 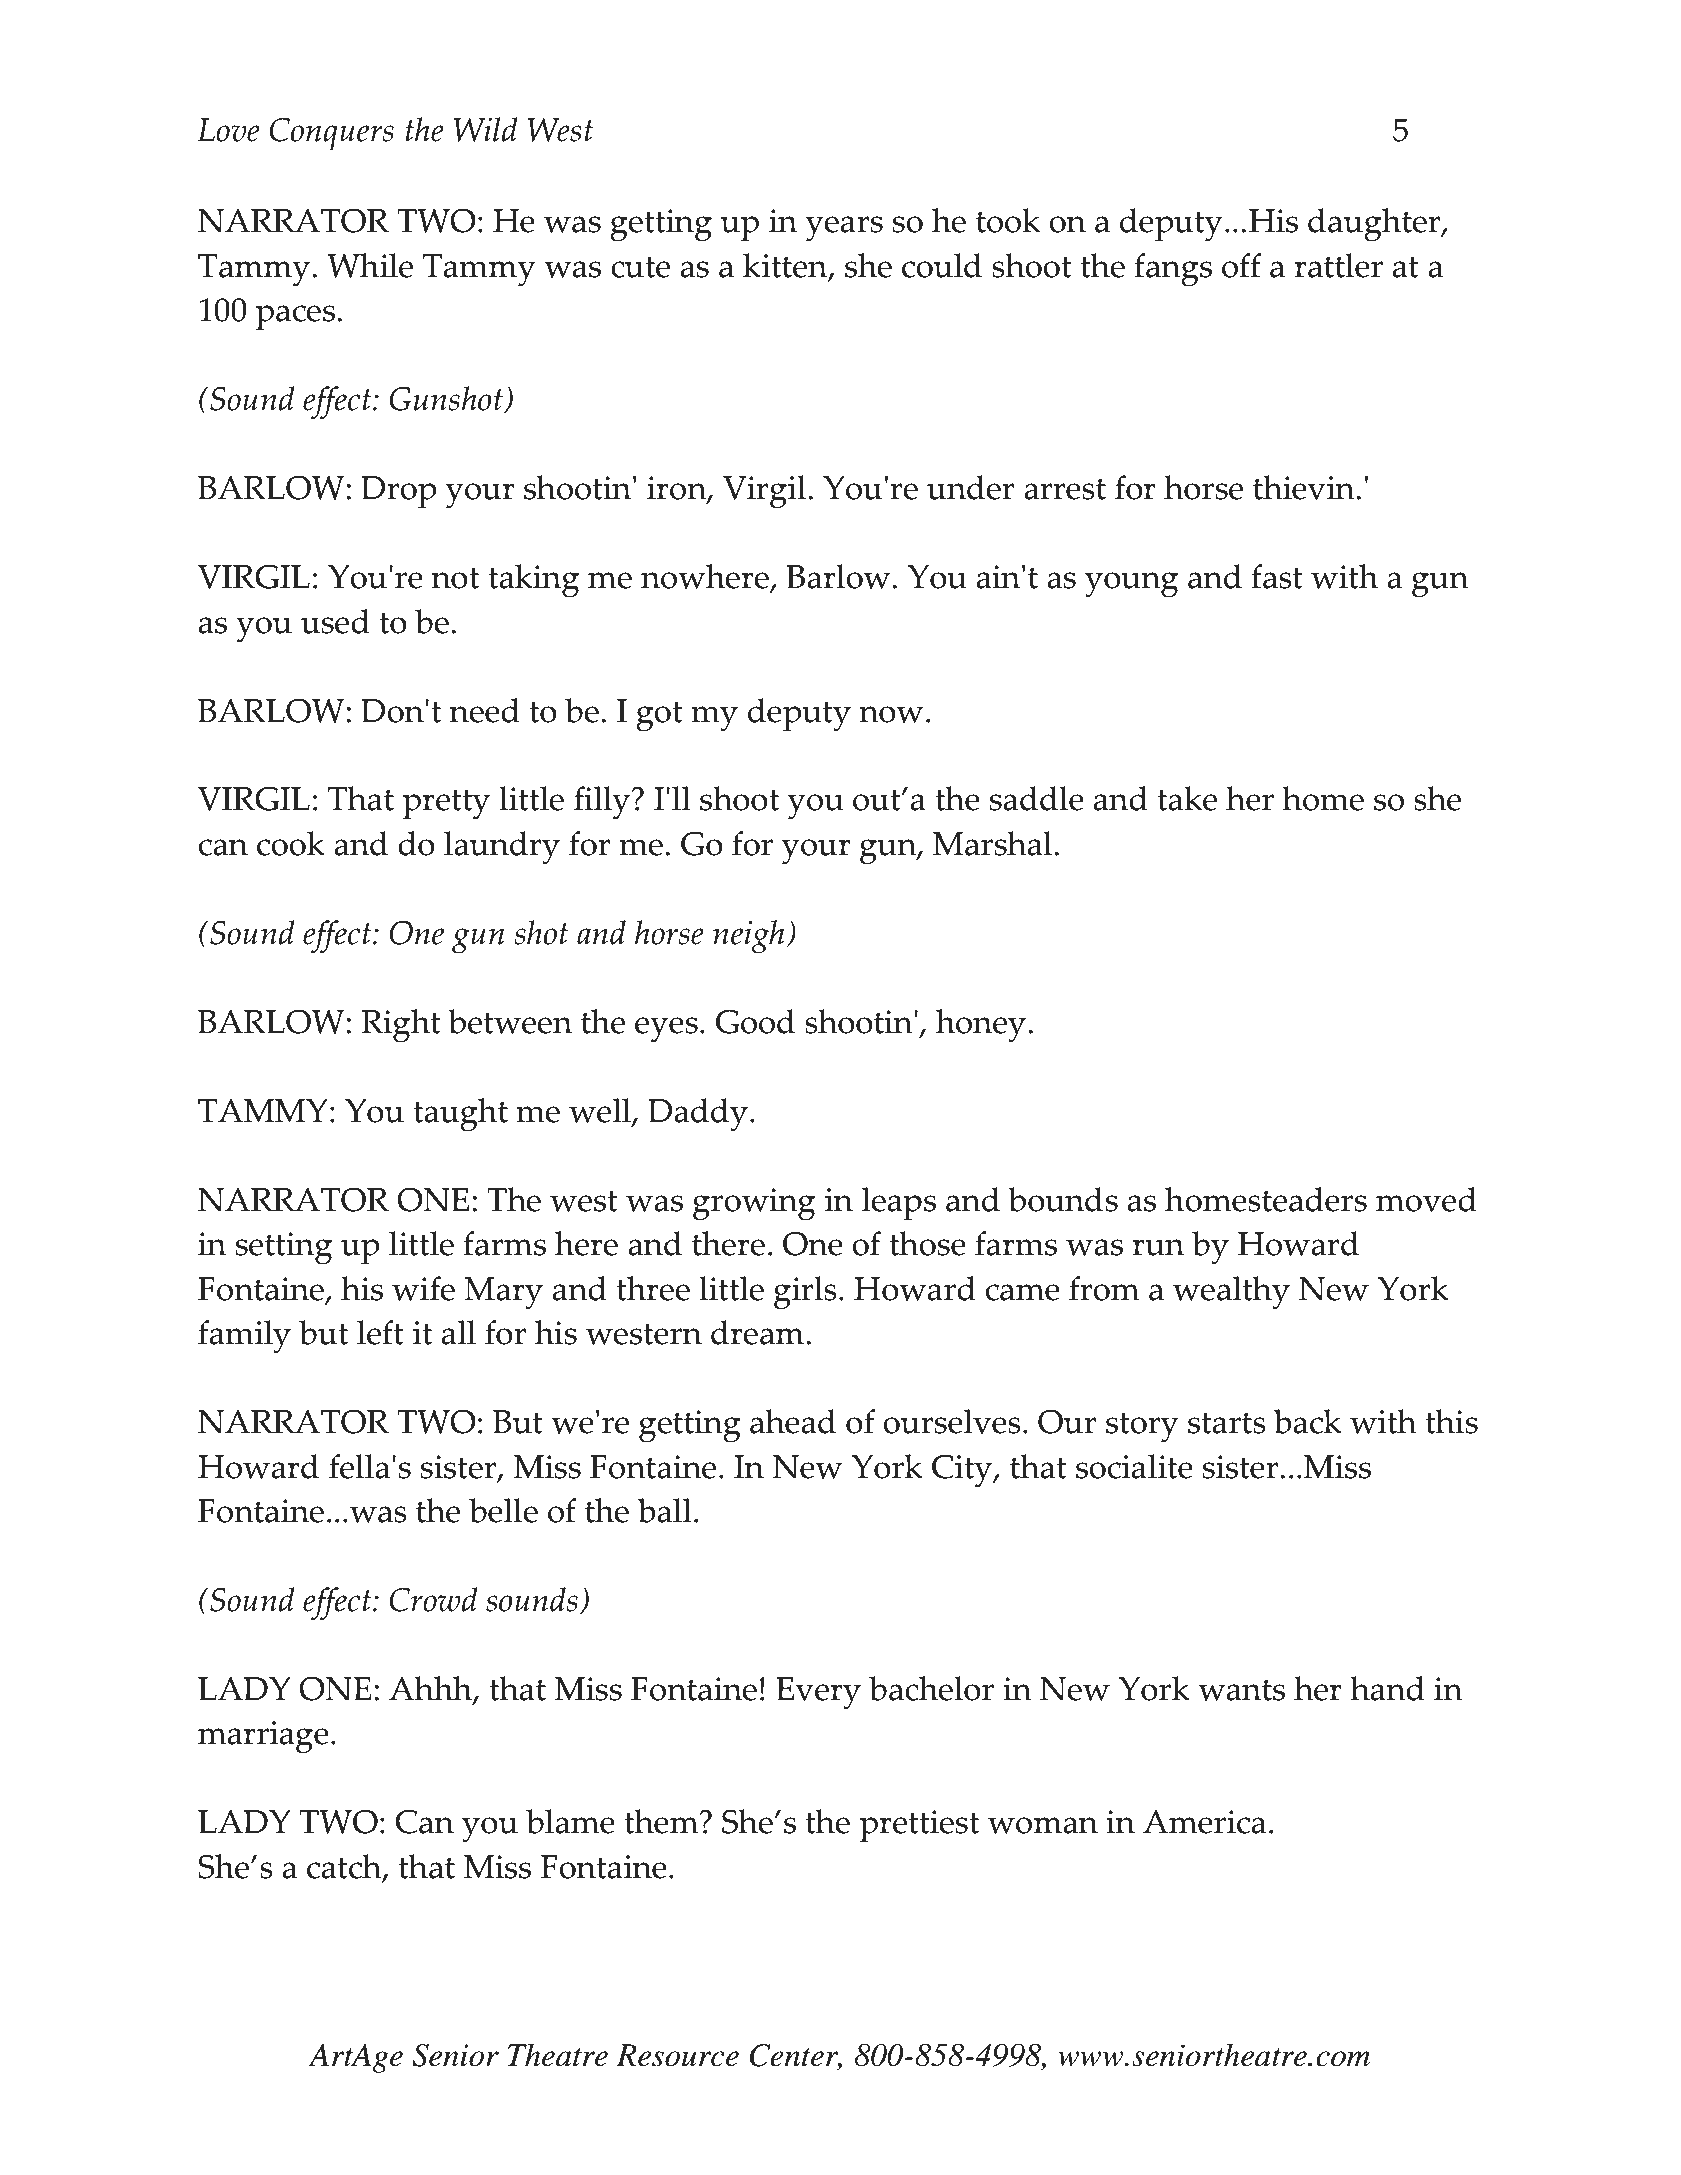 I want to click on daughter, so click(x=1375, y=225).
